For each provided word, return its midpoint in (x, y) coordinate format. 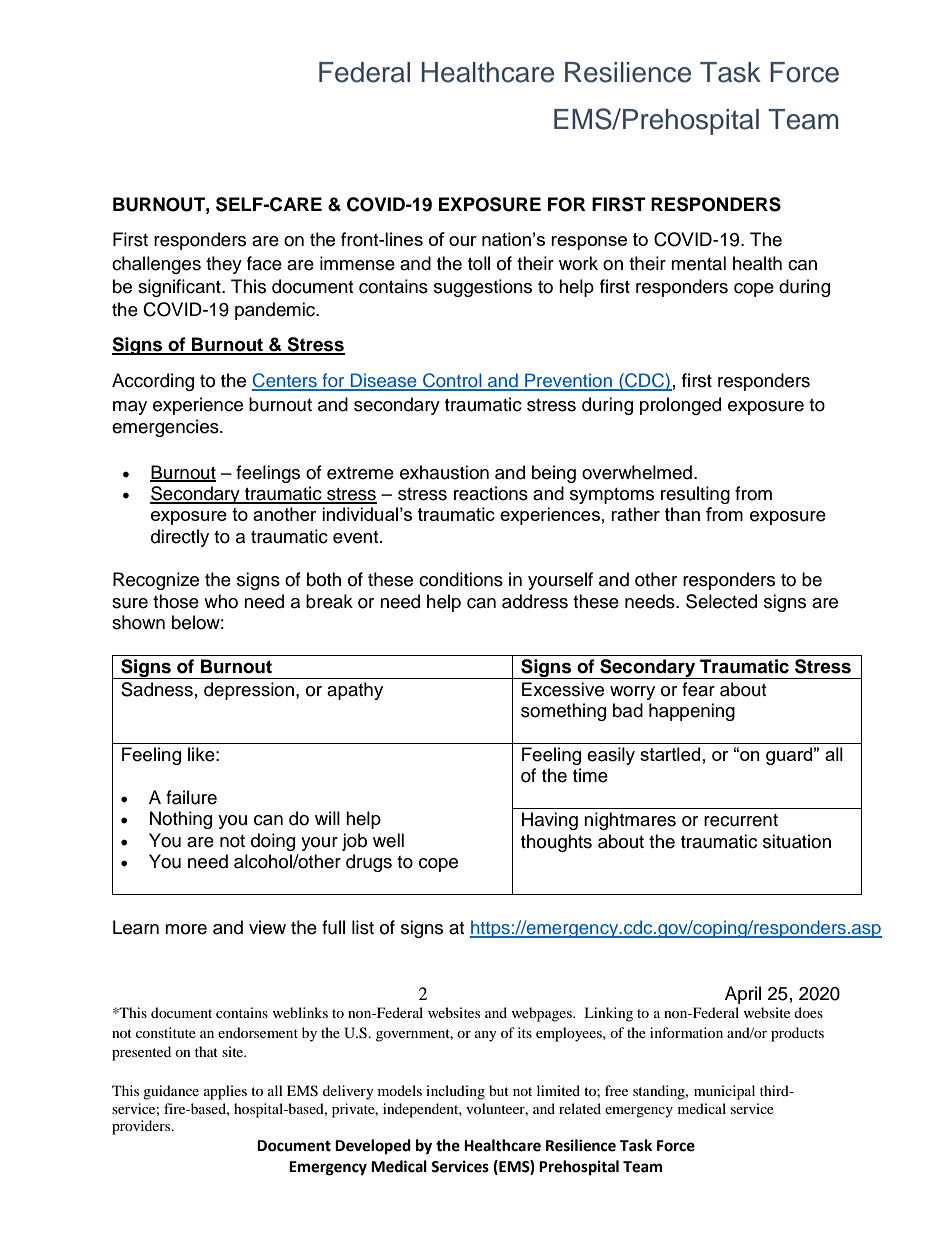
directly (180, 538)
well (388, 840)
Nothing (181, 820)
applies (225, 1092)
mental (698, 263)
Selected (721, 601)
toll (479, 263)
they (224, 265)
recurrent (741, 820)
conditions (461, 579)
